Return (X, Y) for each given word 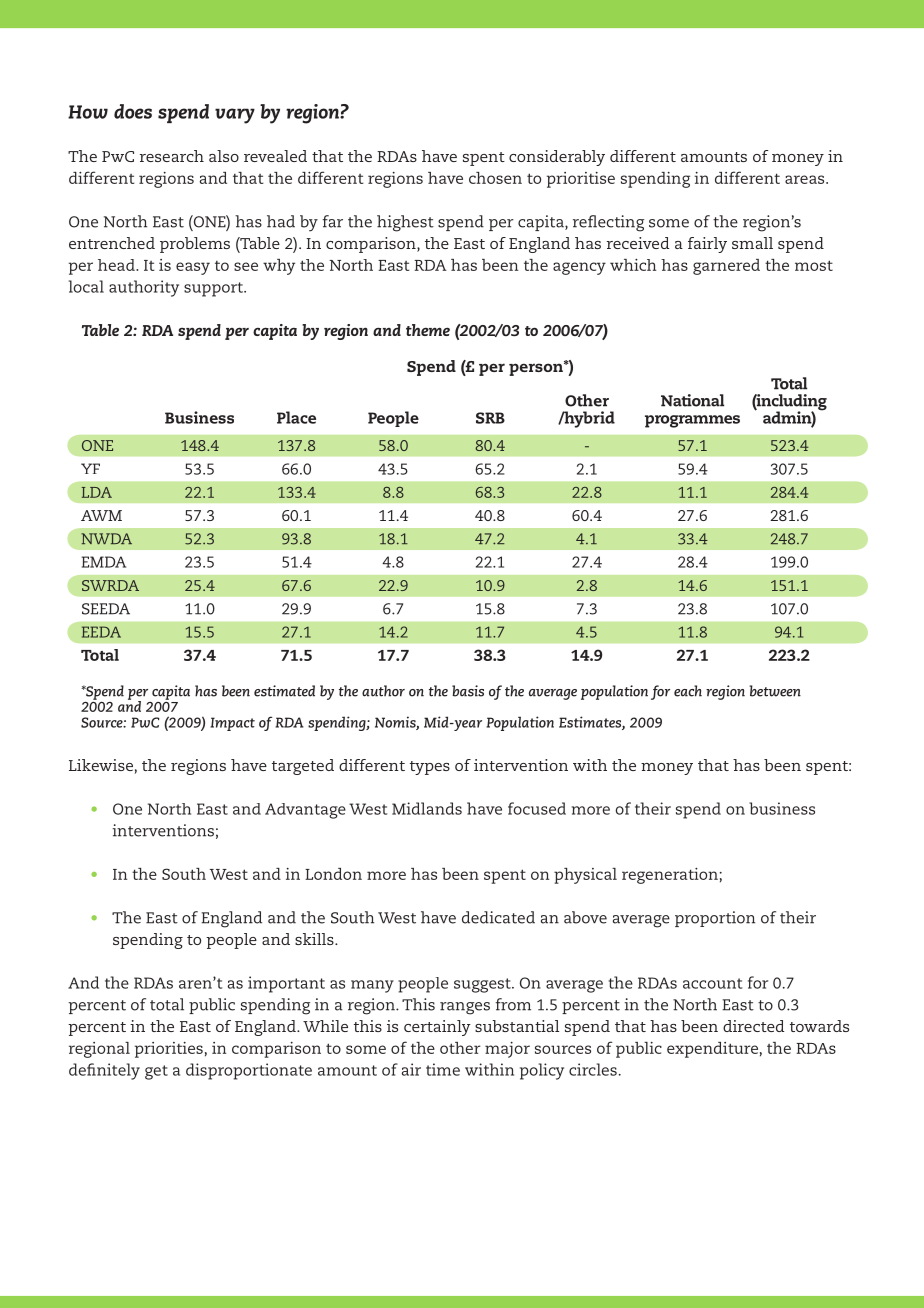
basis (468, 691)
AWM (101, 515)
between (775, 691)
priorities (169, 1050)
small (752, 243)
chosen (495, 178)
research (172, 156)
